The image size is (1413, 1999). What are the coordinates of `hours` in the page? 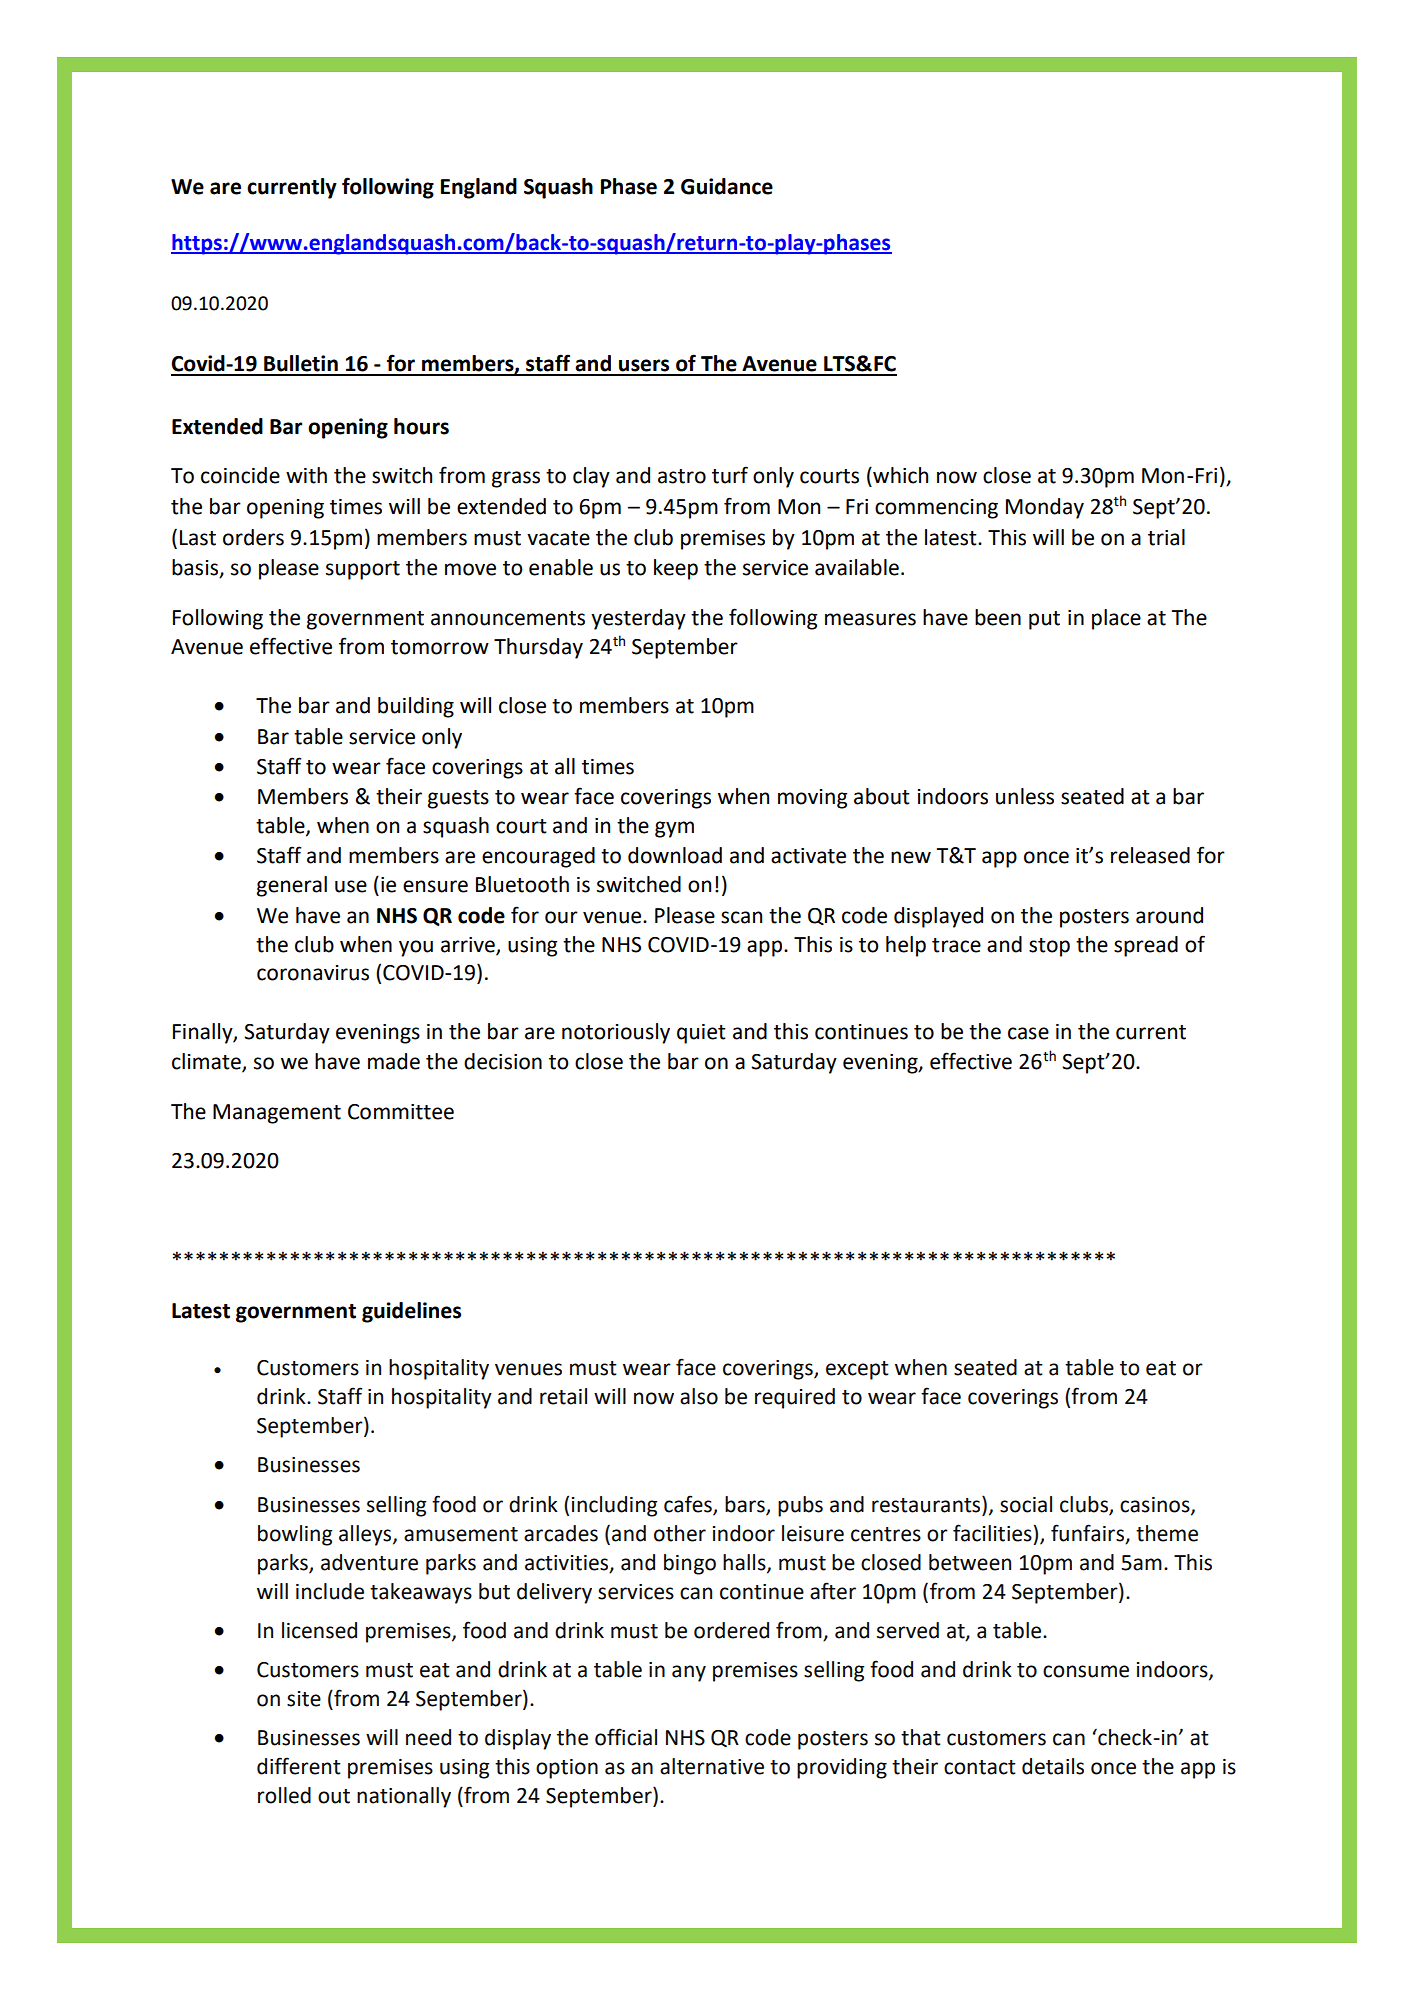 It's located at (421, 426).
